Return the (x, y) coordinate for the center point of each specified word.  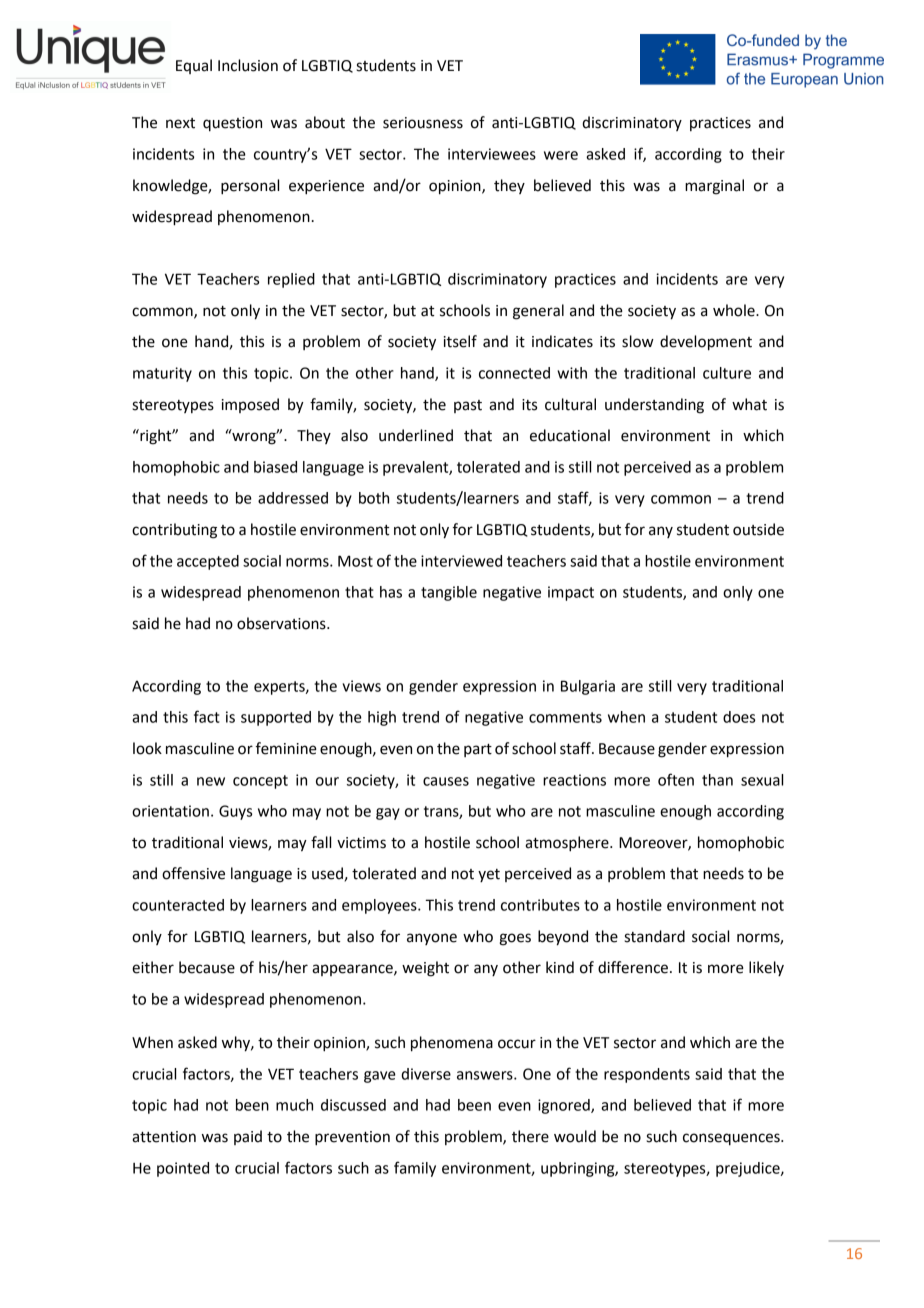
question (232, 124)
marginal (714, 187)
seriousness (423, 123)
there (530, 1136)
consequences (732, 1139)
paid (248, 1137)
